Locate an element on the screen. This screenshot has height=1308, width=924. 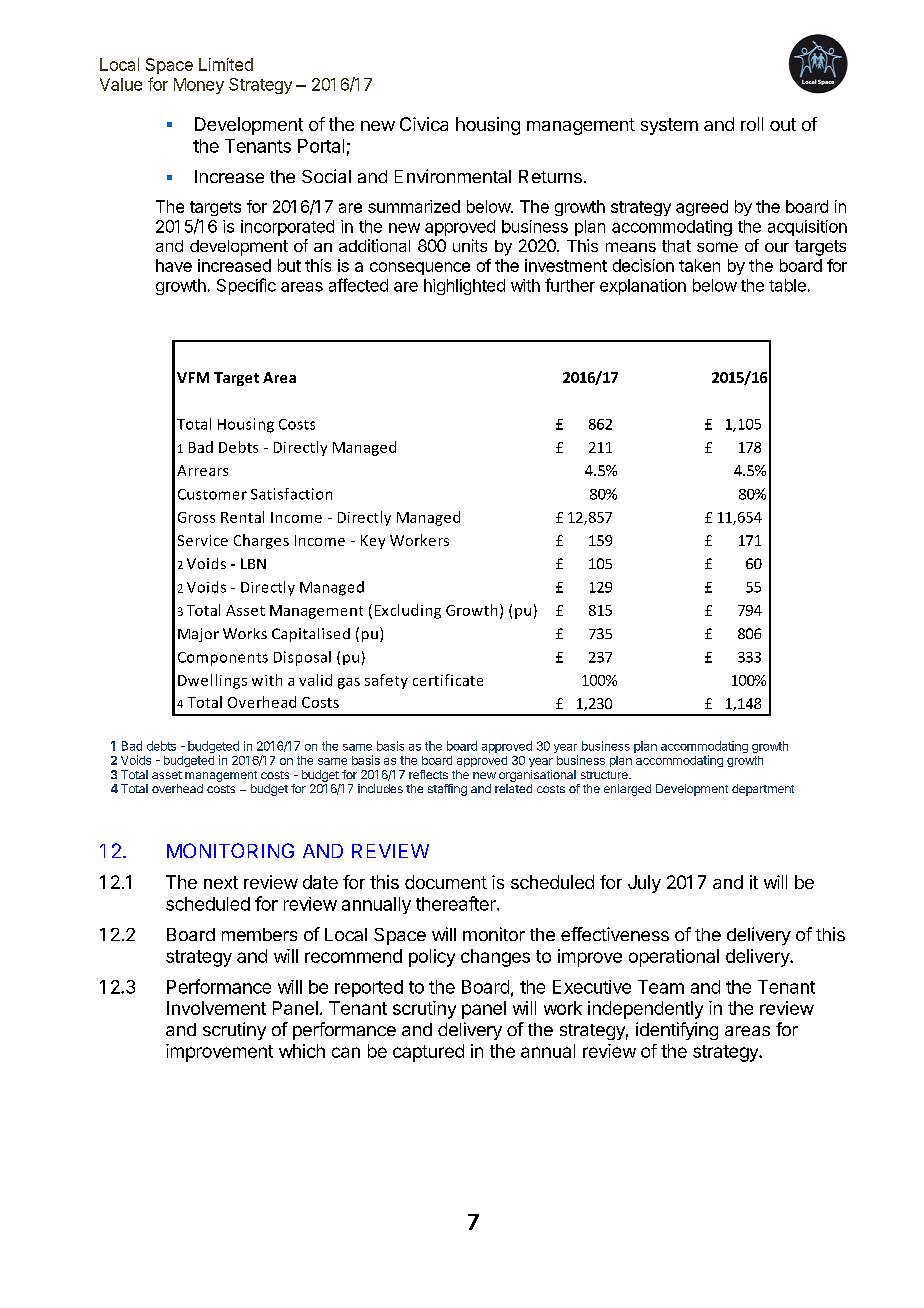
roll is located at coordinates (752, 124).
